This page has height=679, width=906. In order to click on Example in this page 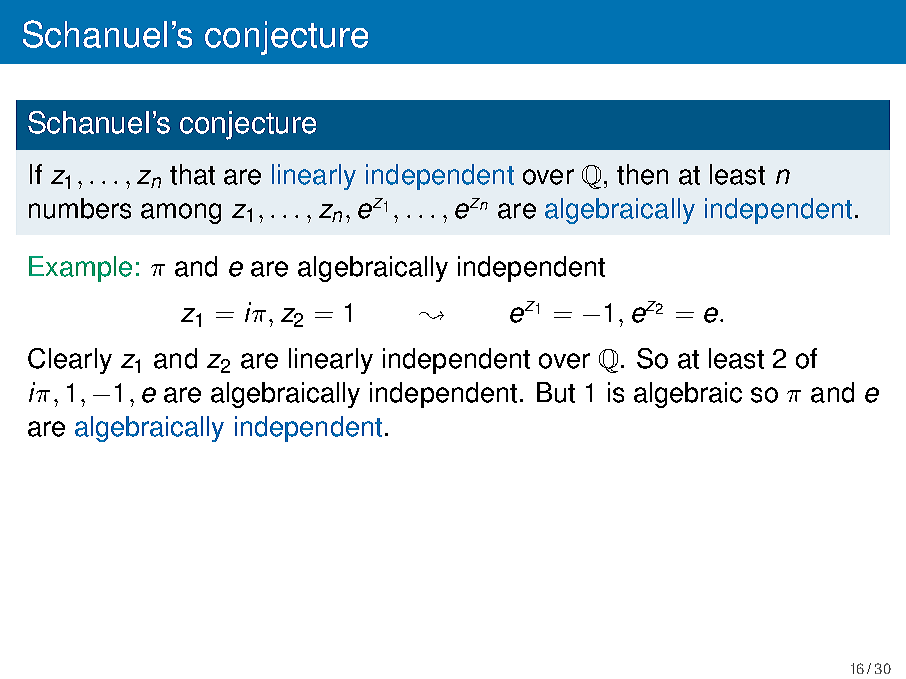, I will do `click(80, 269)`.
